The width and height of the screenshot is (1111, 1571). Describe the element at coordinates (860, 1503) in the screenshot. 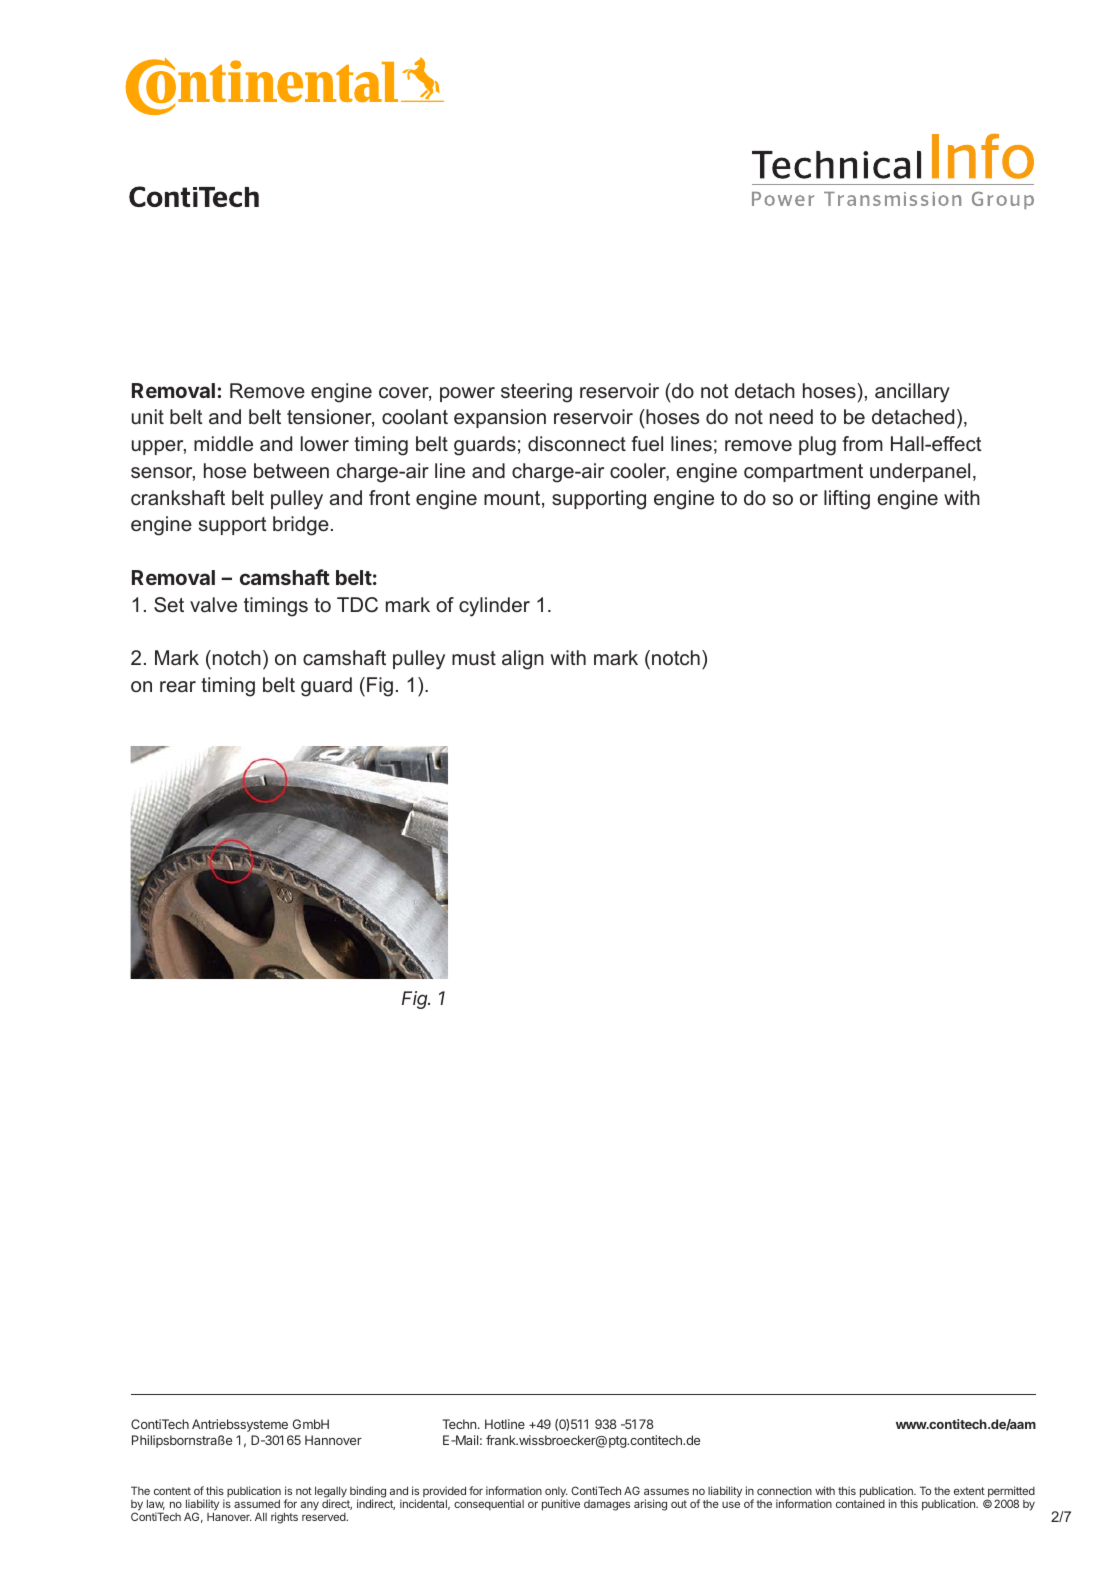

I see `contained` at that location.
